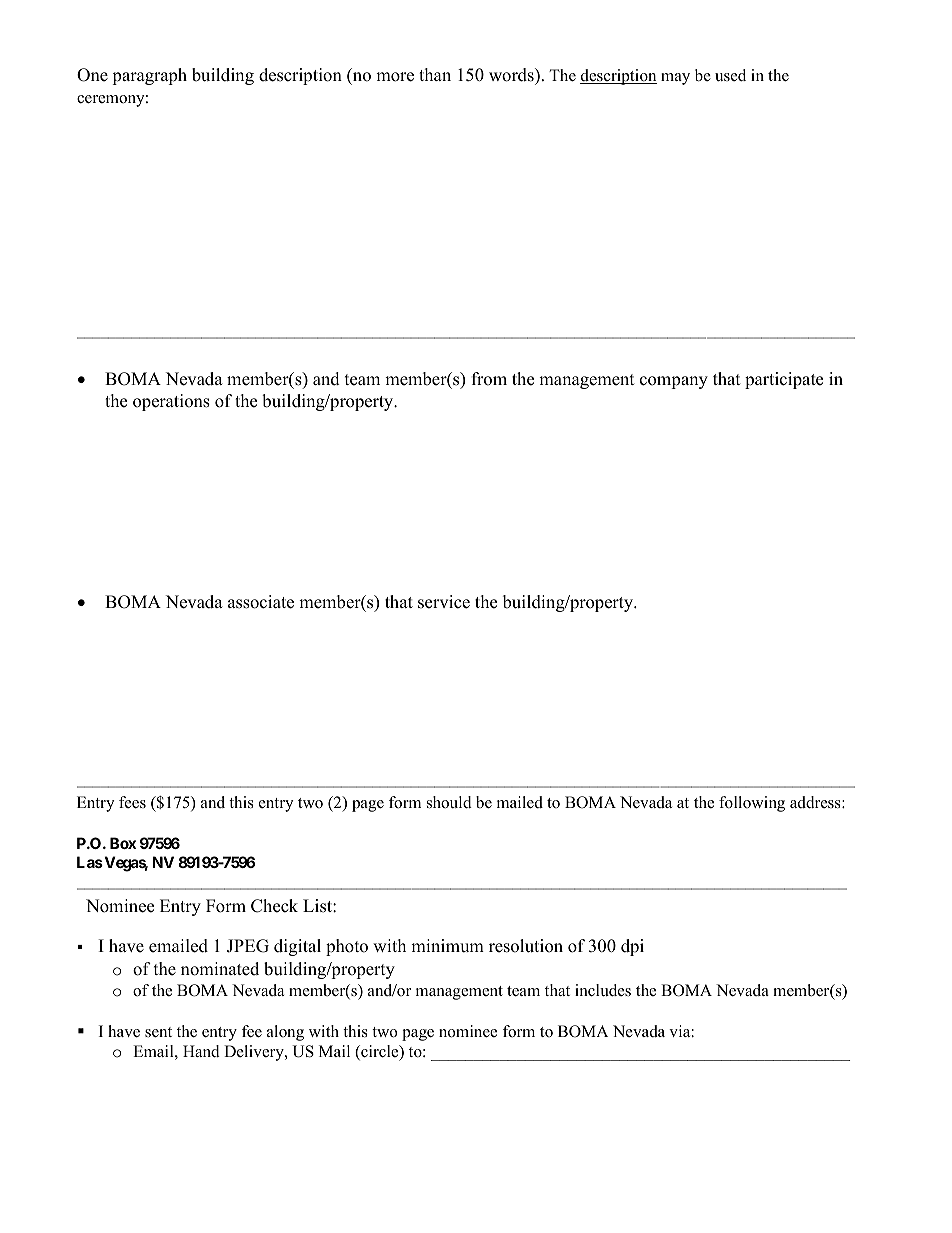 This screenshot has width=952, height=1233. I want to click on from, so click(489, 379).
